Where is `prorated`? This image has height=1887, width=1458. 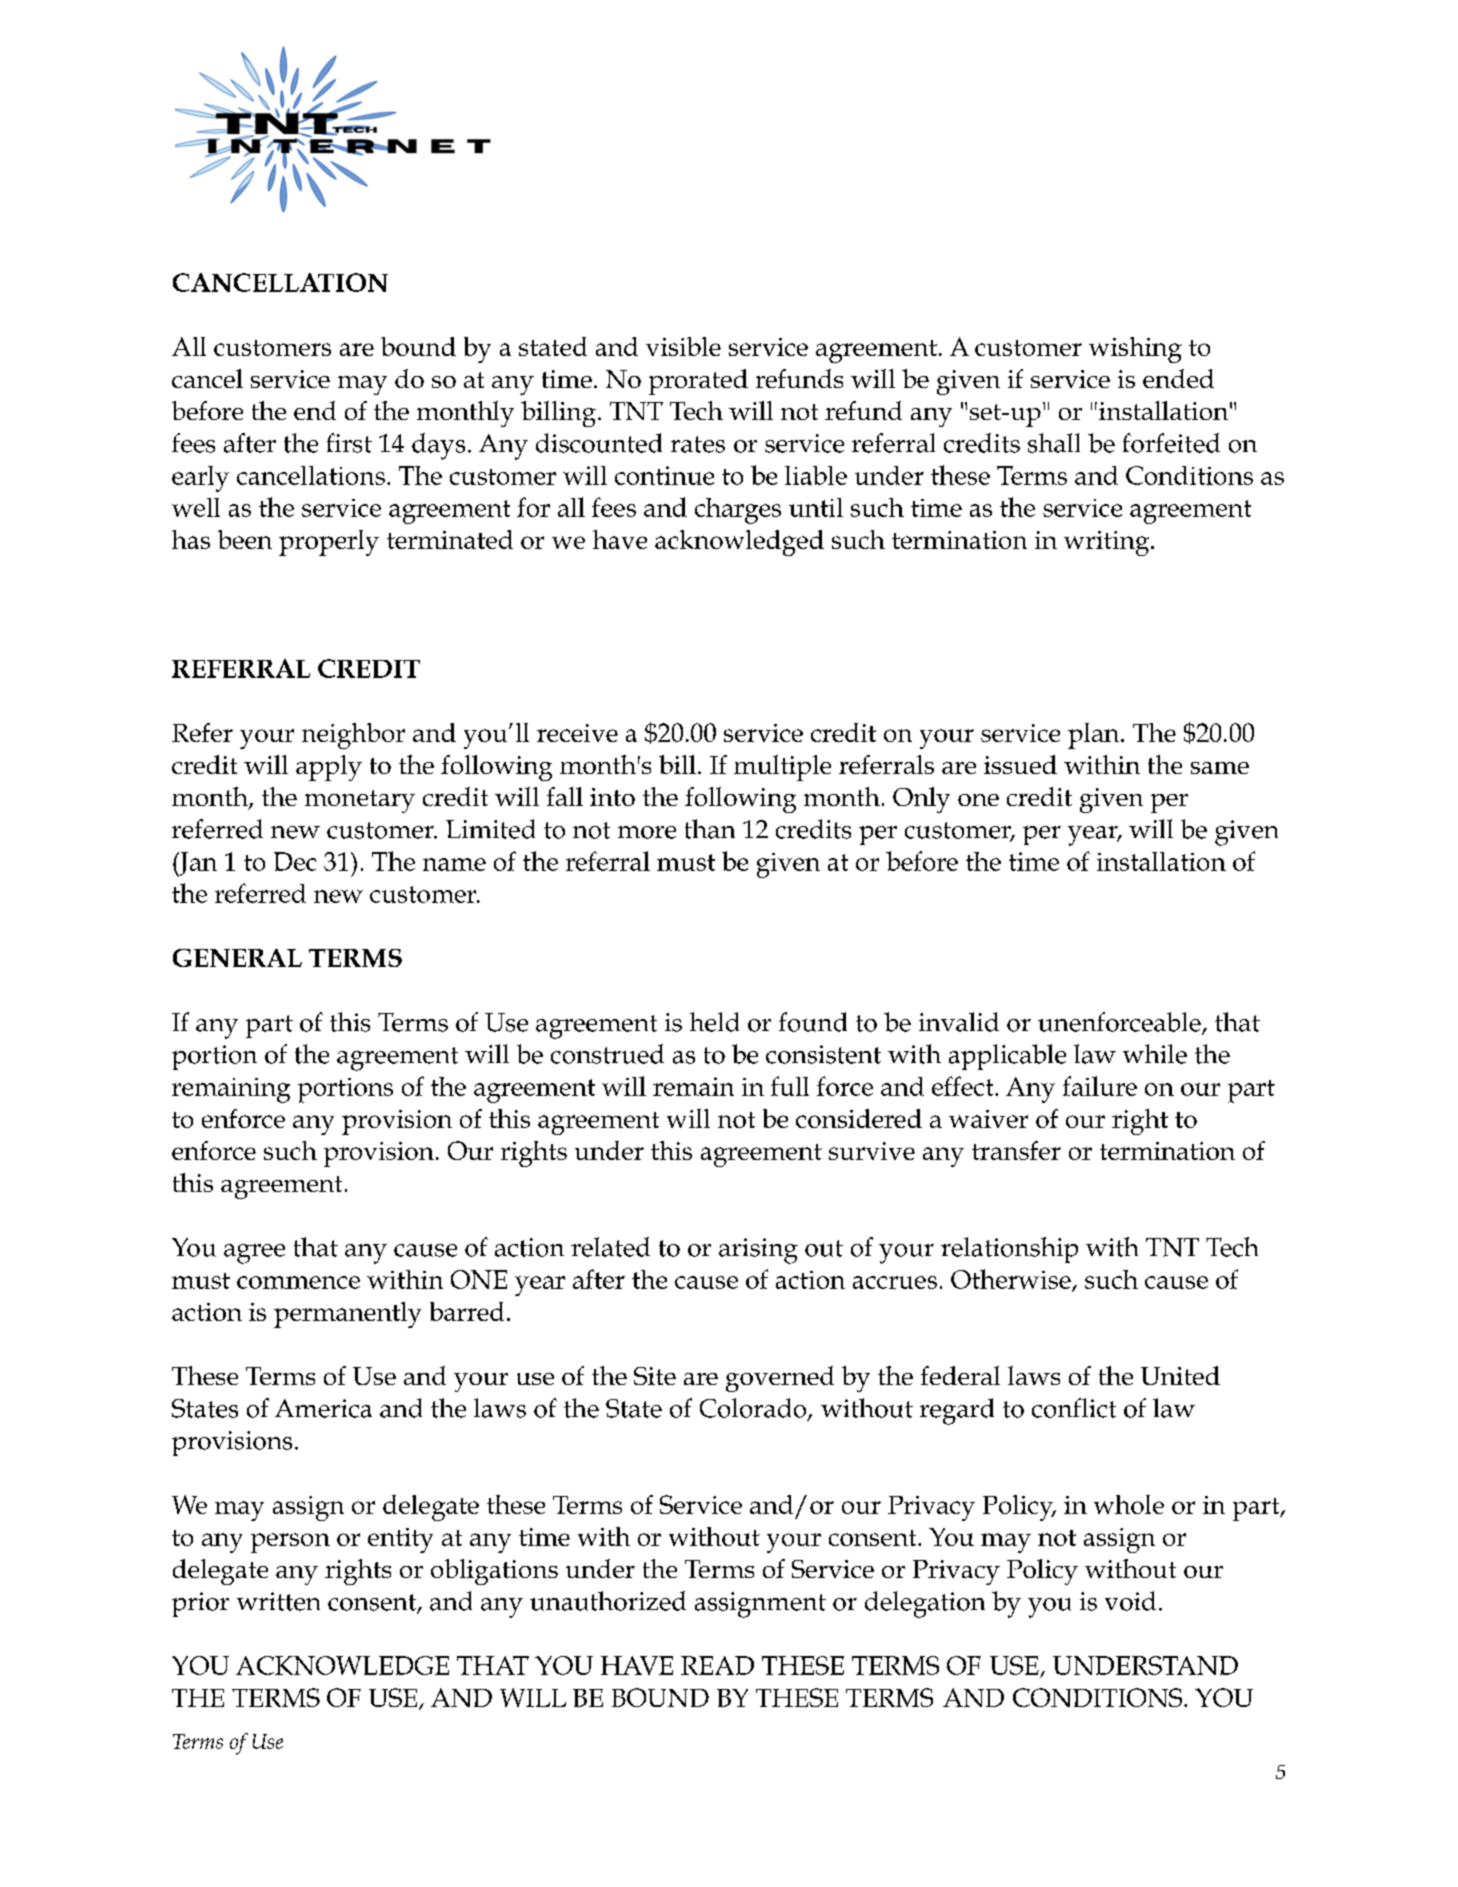
prorated is located at coordinates (698, 382).
